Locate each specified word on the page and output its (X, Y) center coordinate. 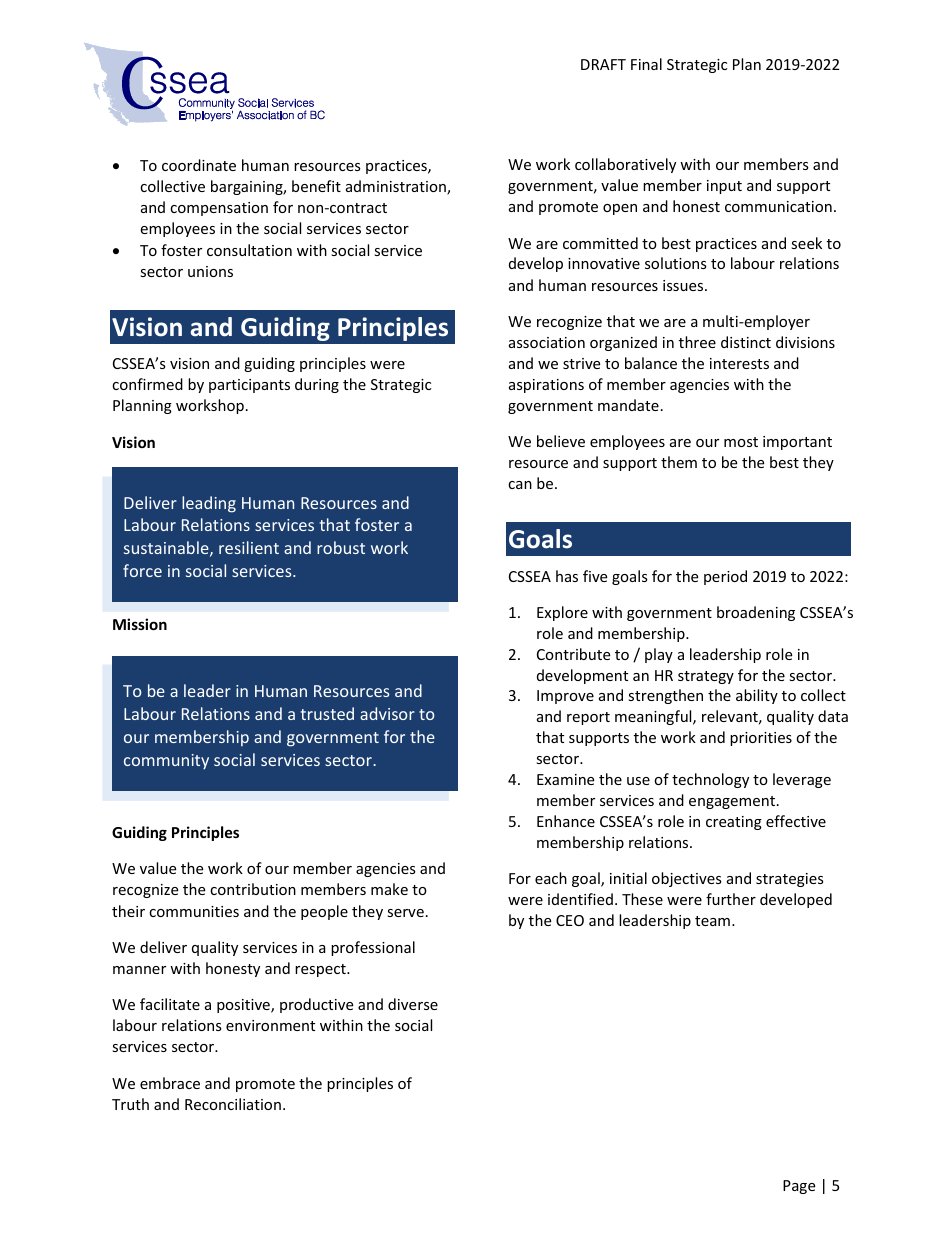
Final (646, 64)
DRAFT (603, 64)
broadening (756, 613)
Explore (562, 613)
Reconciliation (233, 1104)
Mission (140, 624)
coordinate (199, 165)
